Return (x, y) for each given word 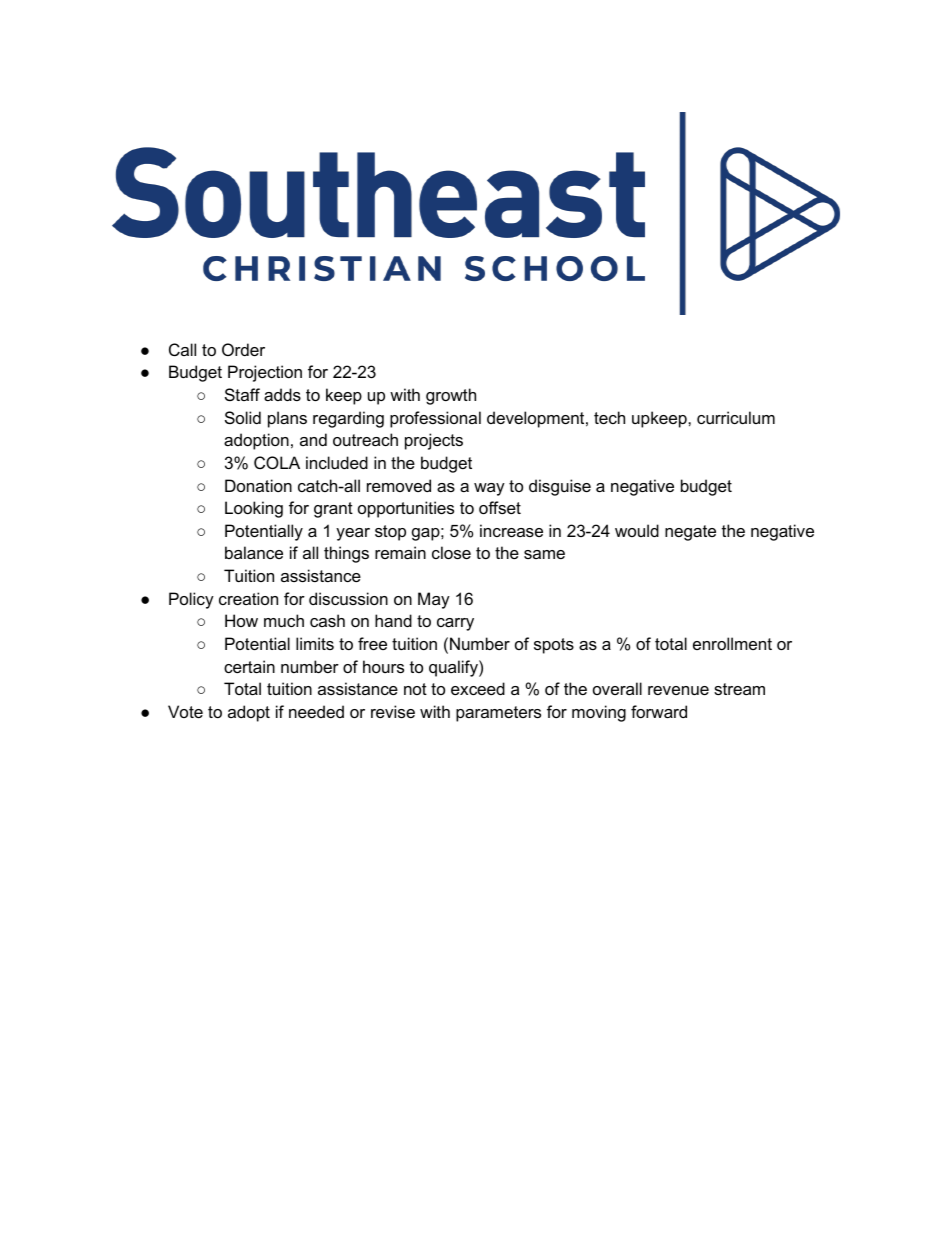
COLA (277, 462)
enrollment (732, 643)
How (241, 620)
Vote (185, 711)
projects (434, 441)
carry (455, 624)
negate (690, 533)
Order (243, 349)
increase (511, 530)
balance (254, 552)
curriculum (736, 417)
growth (451, 396)
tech (609, 417)
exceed (478, 688)
